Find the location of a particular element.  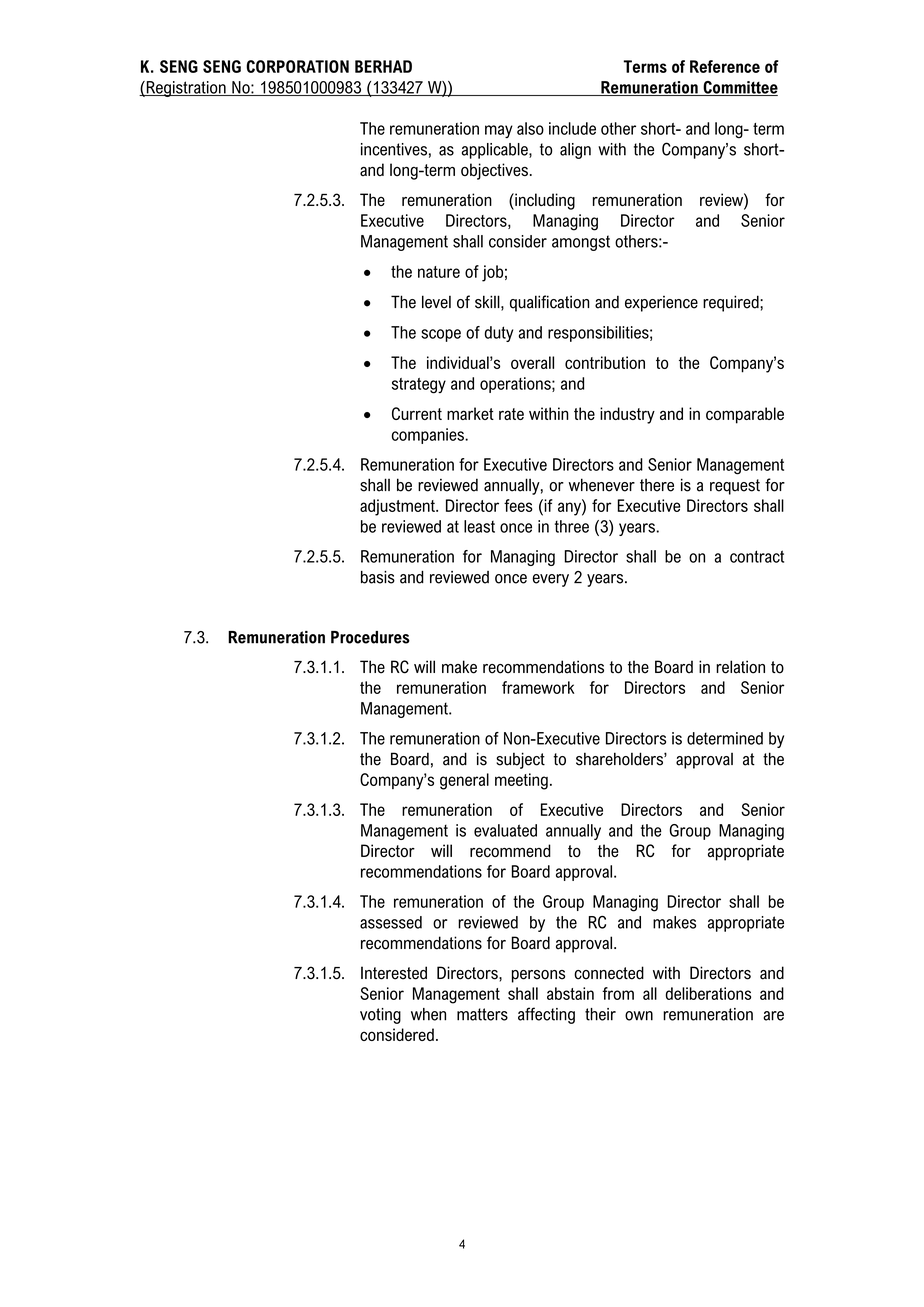

may is located at coordinates (499, 131).
